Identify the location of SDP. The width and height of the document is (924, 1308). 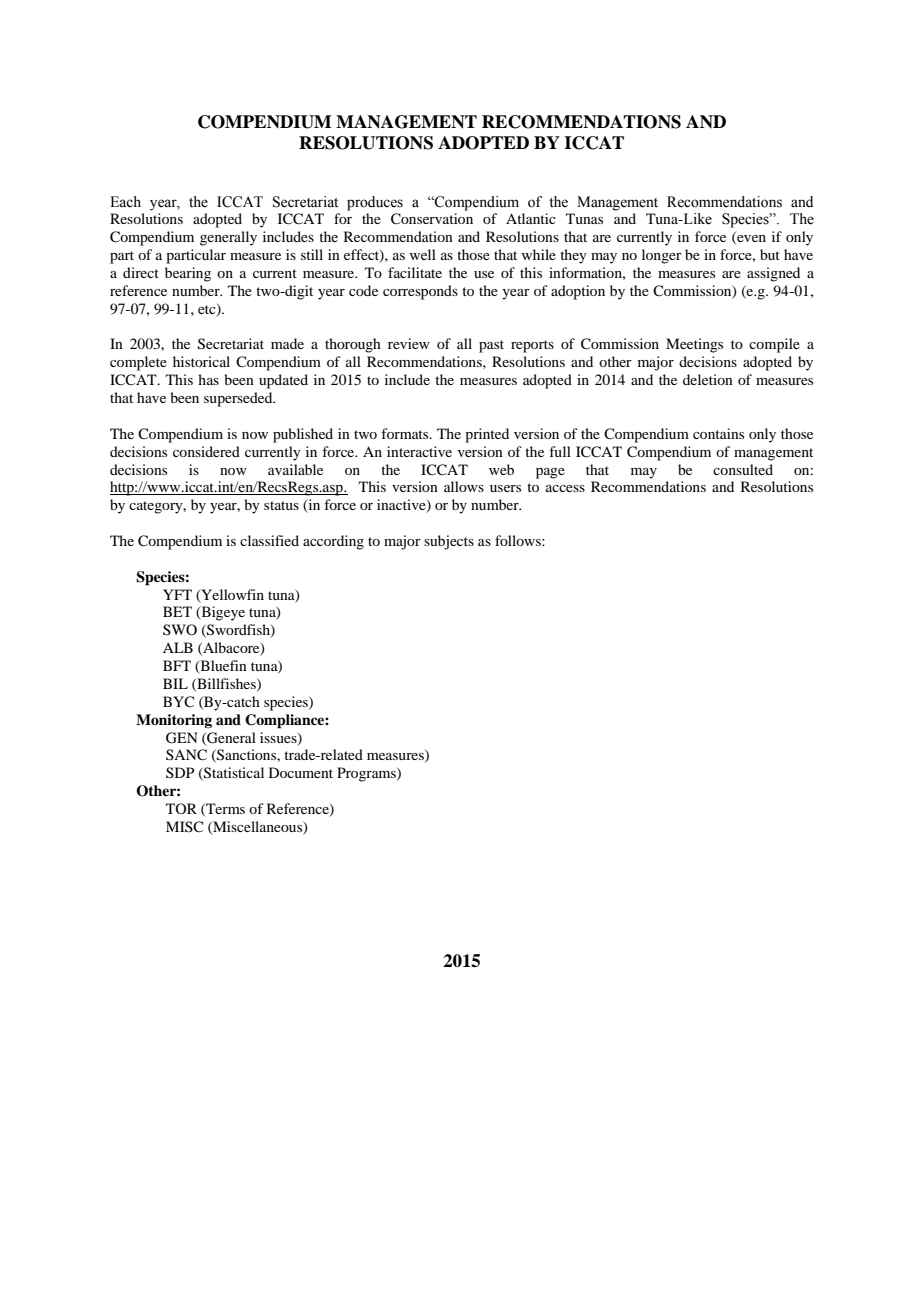
(180, 772).
